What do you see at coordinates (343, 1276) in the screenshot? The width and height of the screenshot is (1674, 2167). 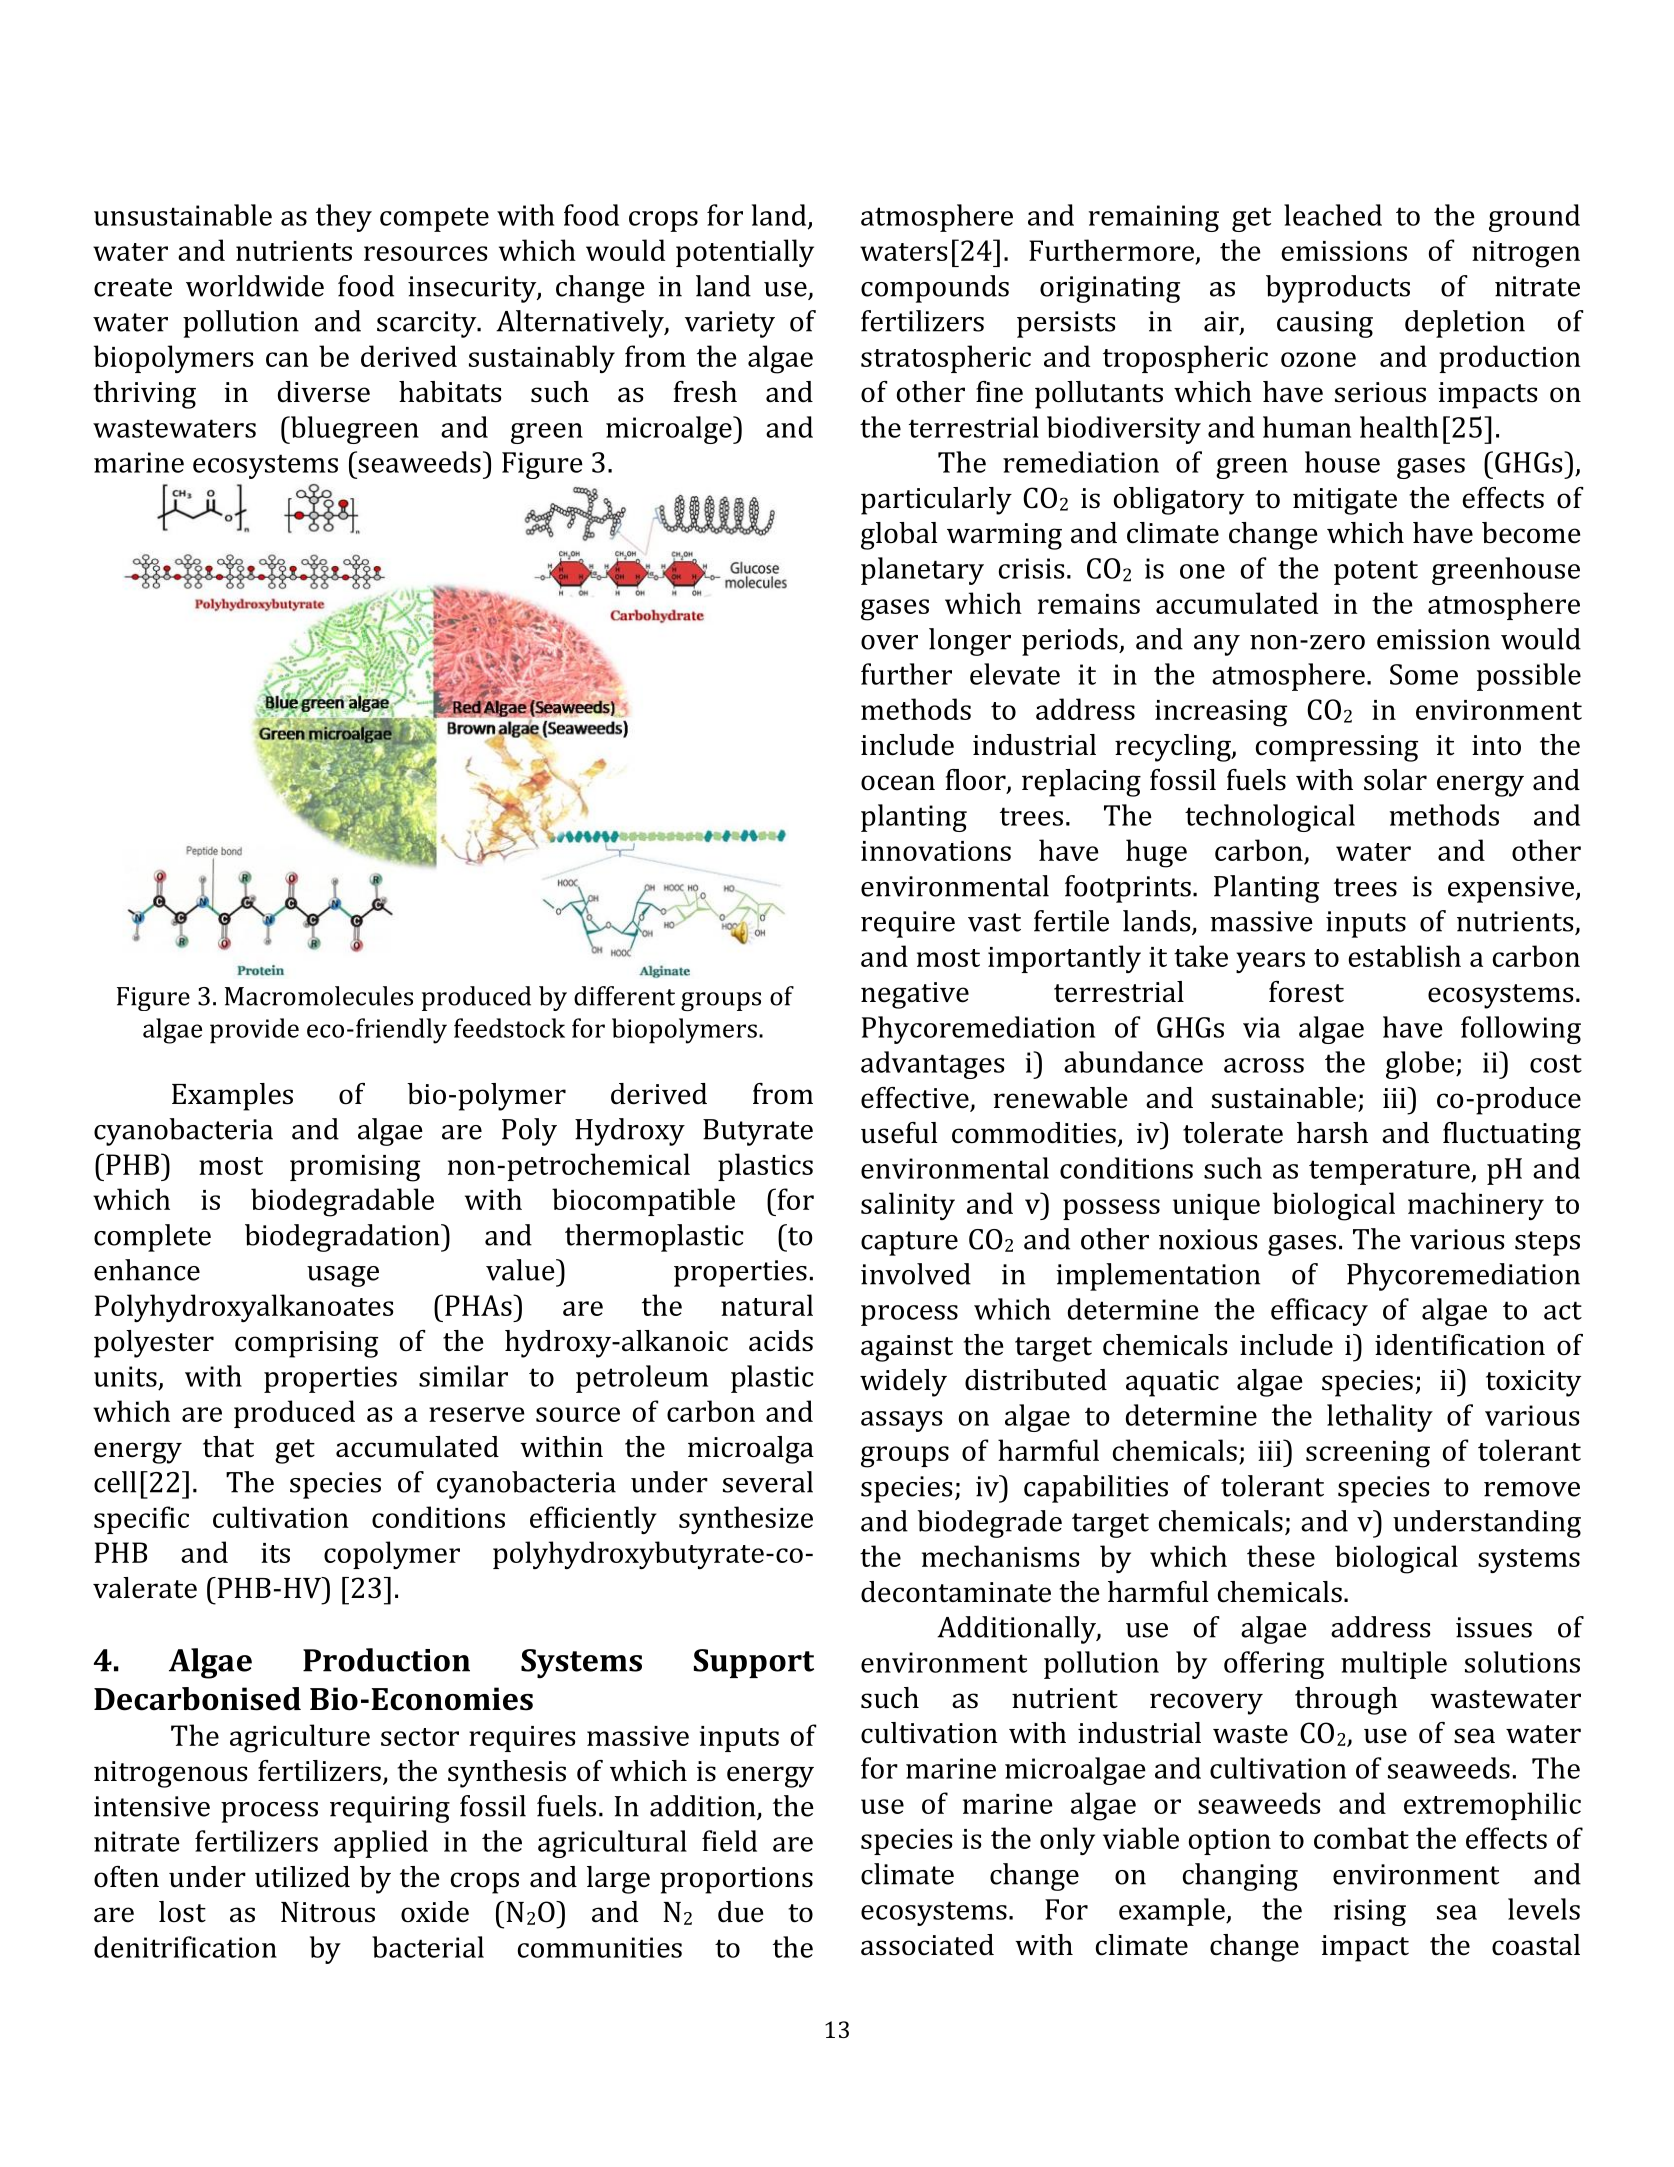 I see `usage` at bounding box center [343, 1276].
